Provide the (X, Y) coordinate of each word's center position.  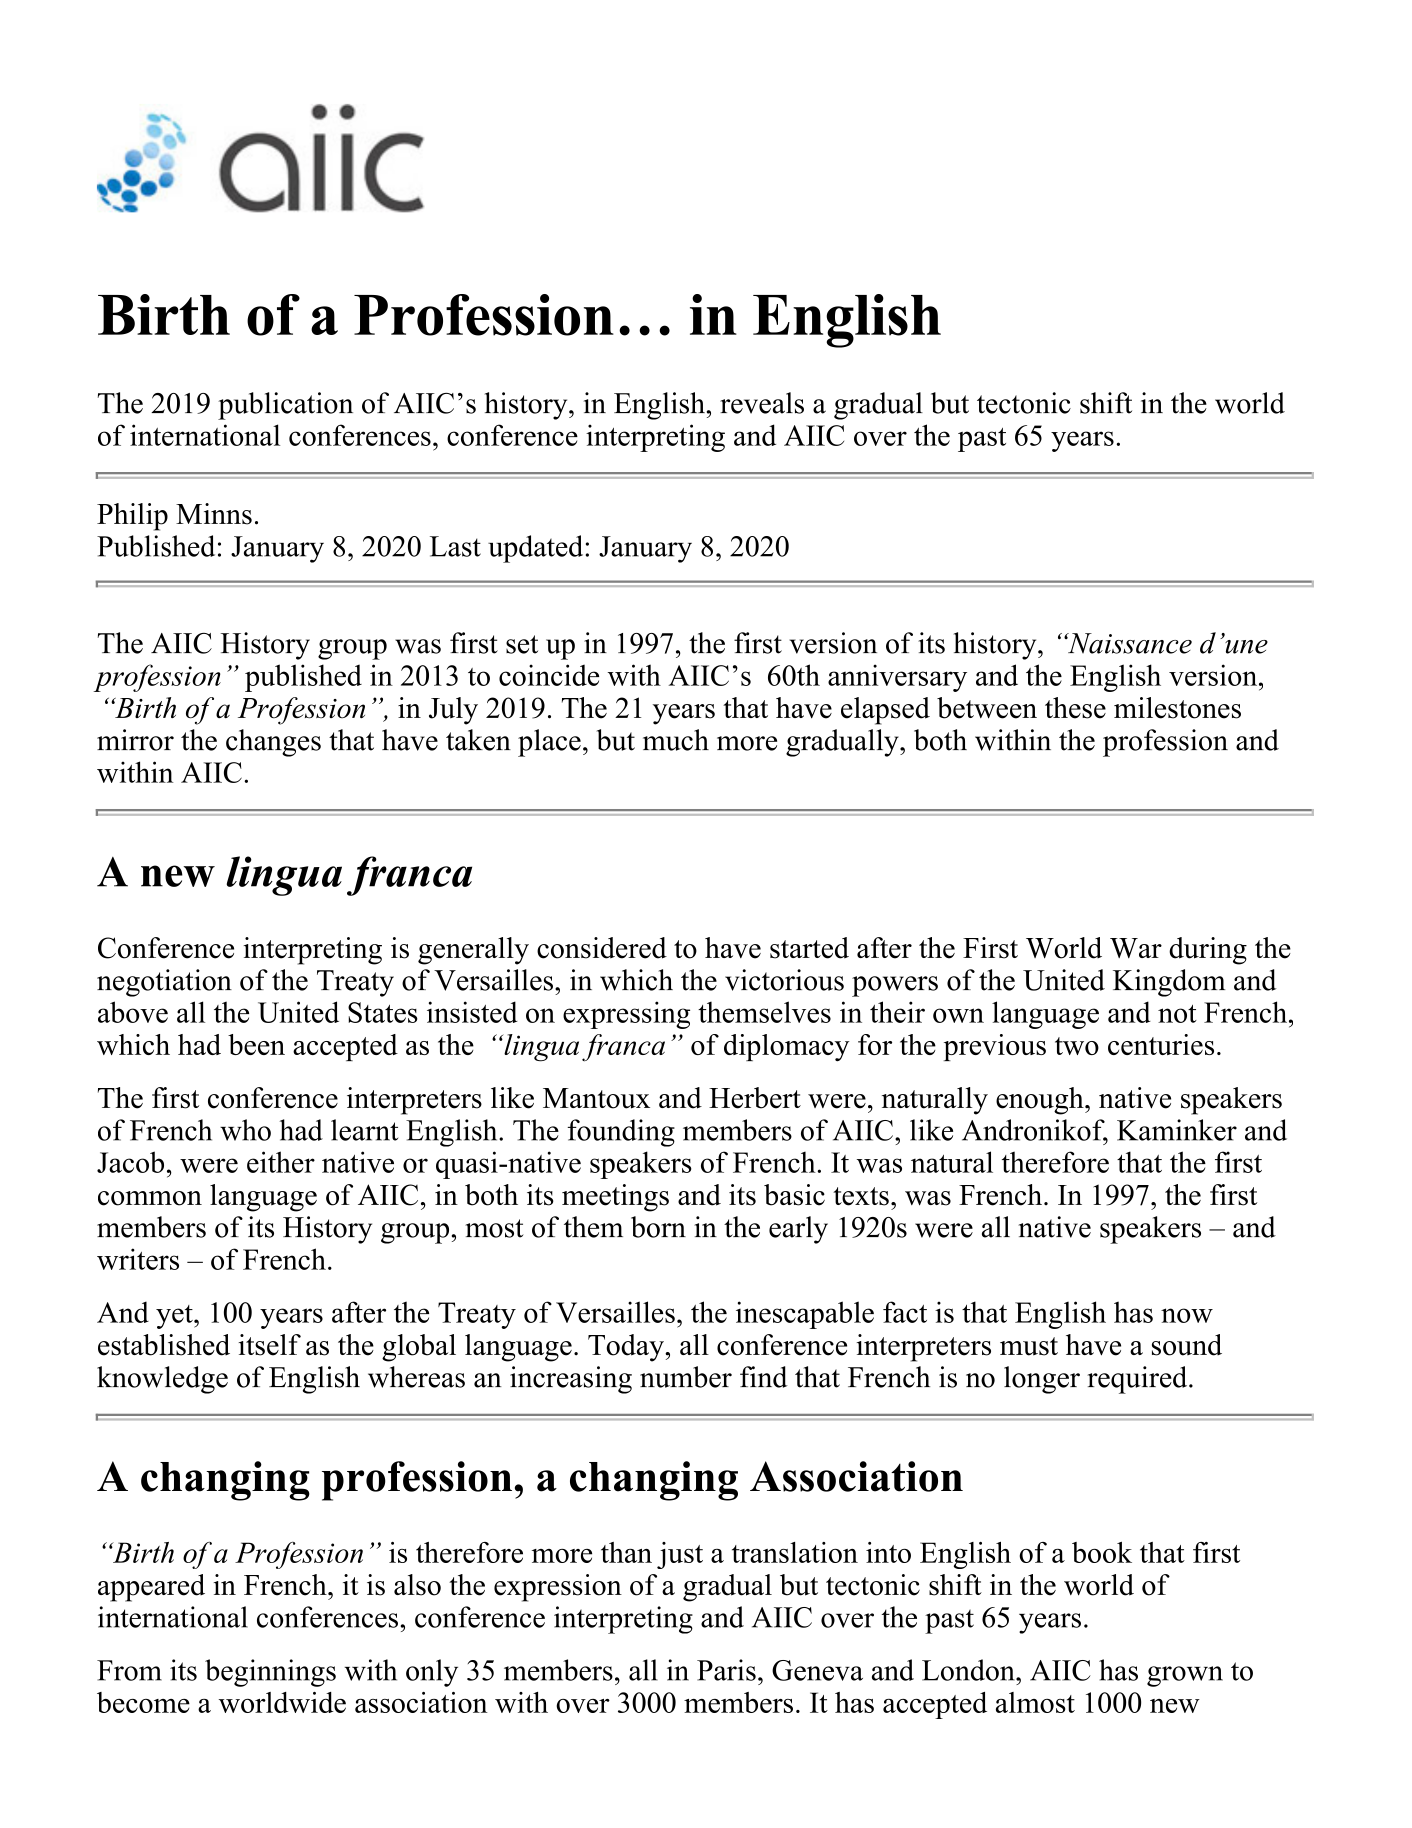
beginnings (270, 1673)
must (1029, 1346)
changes (273, 743)
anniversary (897, 678)
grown (1185, 1676)
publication (285, 406)
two (1077, 1046)
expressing (626, 1015)
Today (627, 1348)
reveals (762, 403)
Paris (726, 1670)
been (256, 1044)
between (987, 708)
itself (270, 1345)
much (676, 740)
